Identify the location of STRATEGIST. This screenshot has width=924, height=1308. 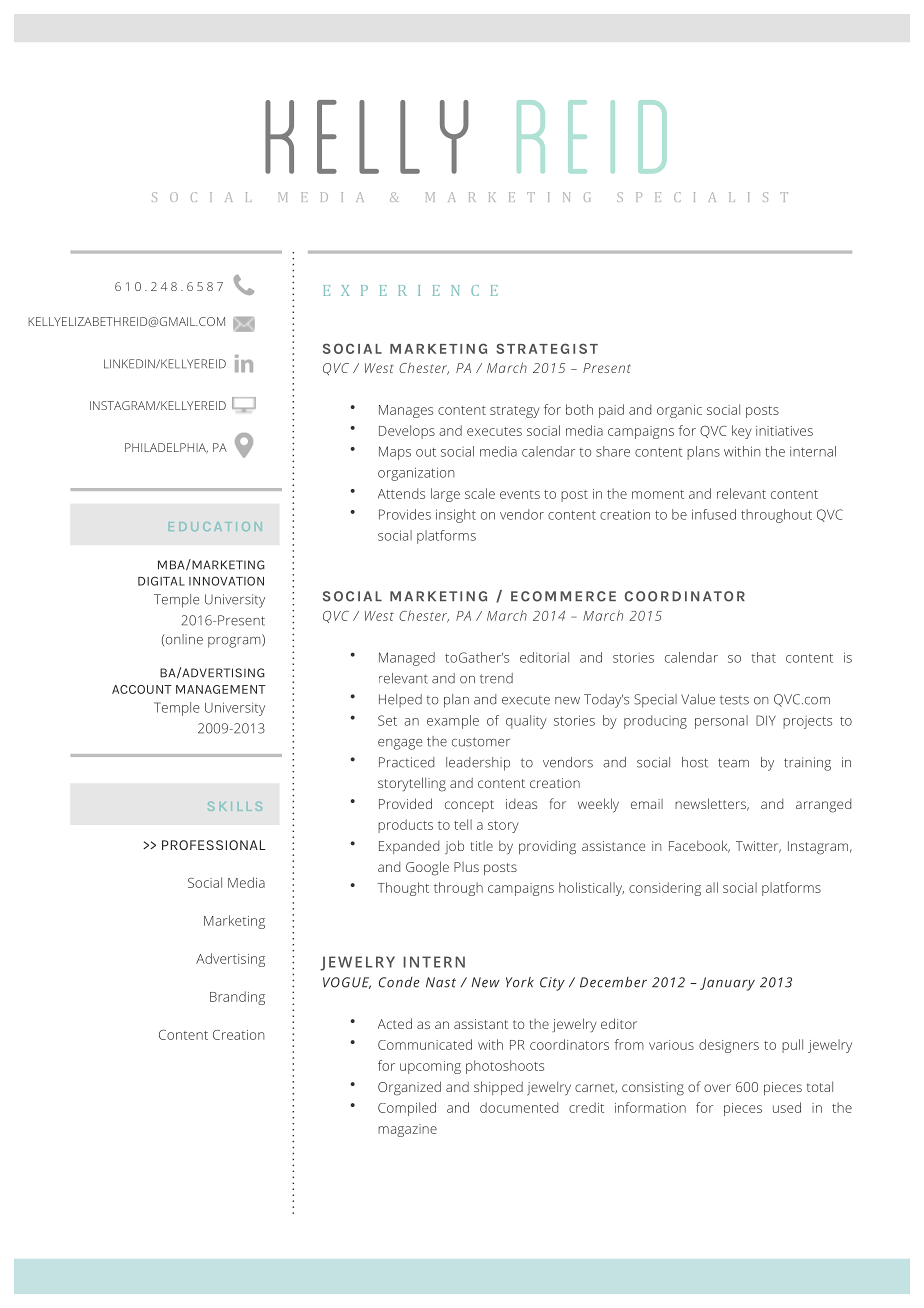
(547, 348).
